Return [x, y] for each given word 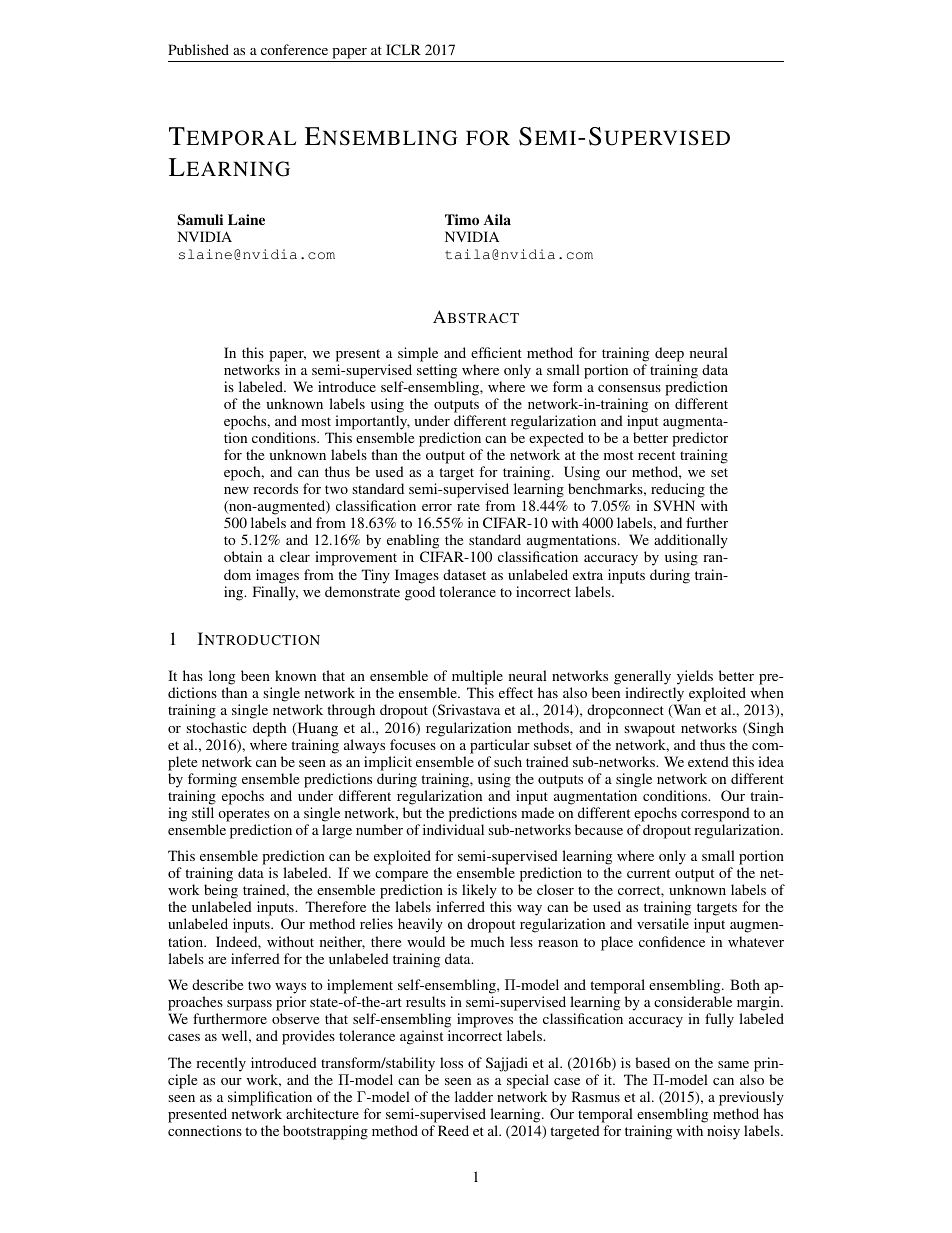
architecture [322, 1113]
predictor [700, 439]
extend [708, 761]
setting [437, 371]
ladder [474, 1096]
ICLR [403, 49]
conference [294, 49]
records [275, 488]
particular [500, 746]
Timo [462, 219]
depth [269, 729]
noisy [723, 1132]
